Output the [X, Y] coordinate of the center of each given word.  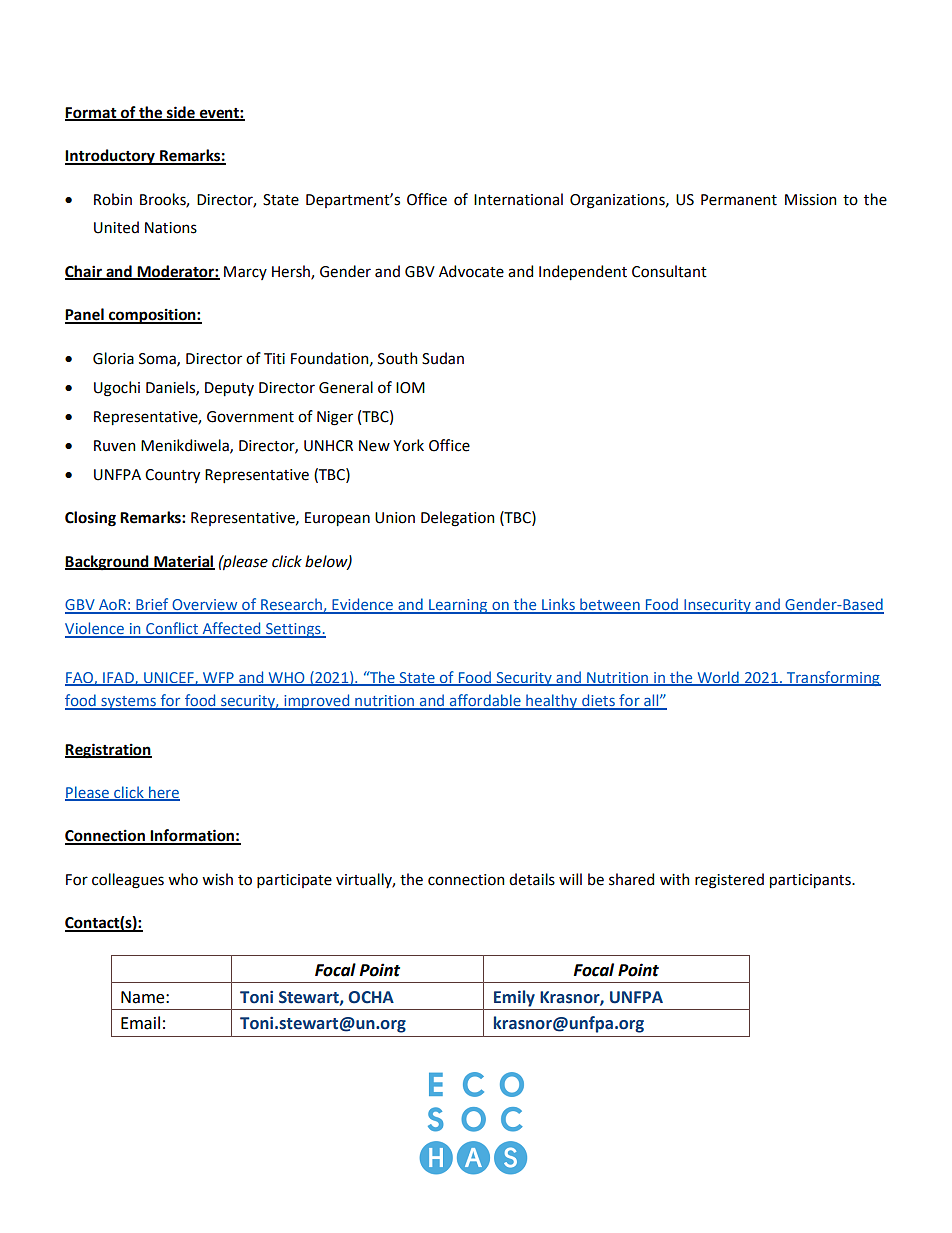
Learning [458, 606]
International [518, 199]
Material [183, 562]
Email [140, 1023]
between [610, 605]
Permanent [739, 200]
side [181, 113]
